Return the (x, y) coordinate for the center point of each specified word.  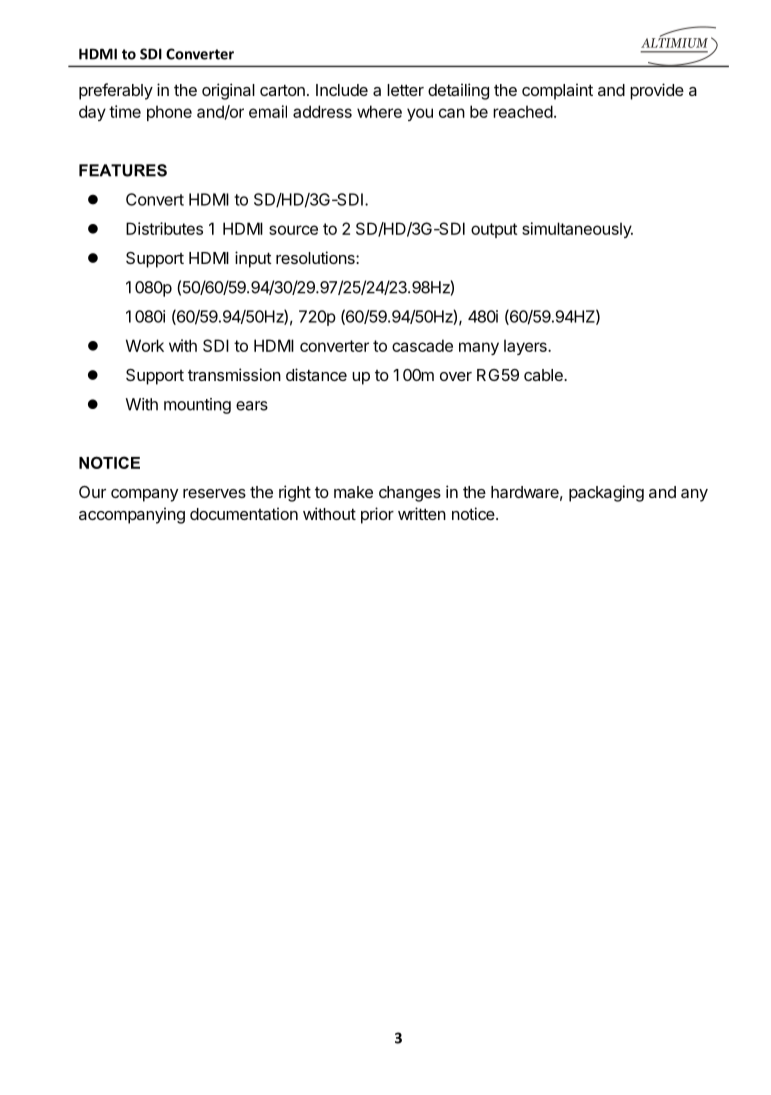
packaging (606, 493)
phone (169, 113)
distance (316, 374)
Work (145, 345)
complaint (557, 91)
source (293, 230)
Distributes (164, 228)
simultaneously (577, 230)
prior (377, 515)
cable (544, 375)
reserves (214, 493)
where (379, 111)
